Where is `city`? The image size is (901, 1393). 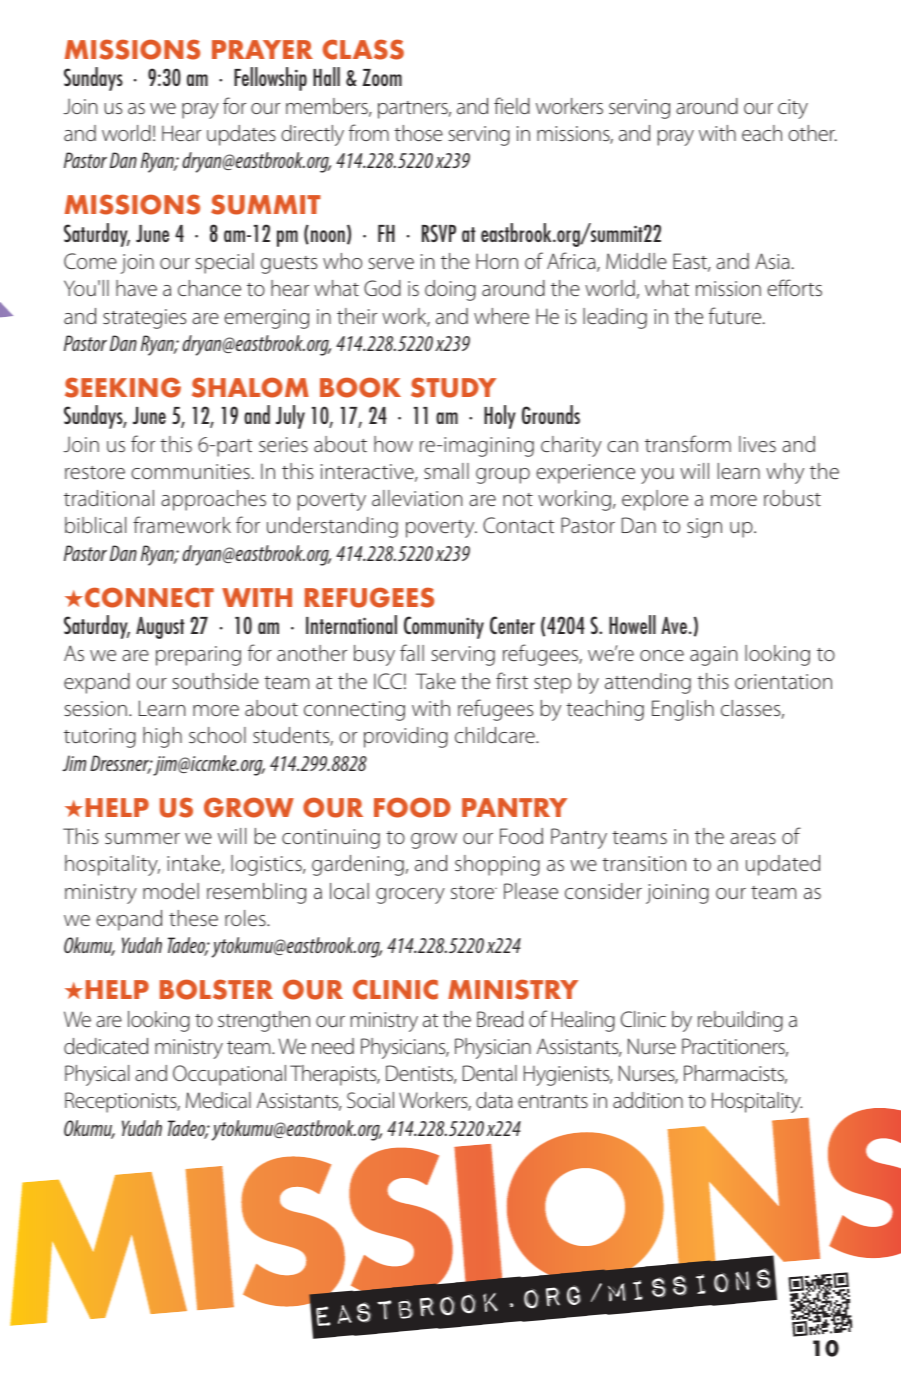
city is located at coordinates (793, 109).
